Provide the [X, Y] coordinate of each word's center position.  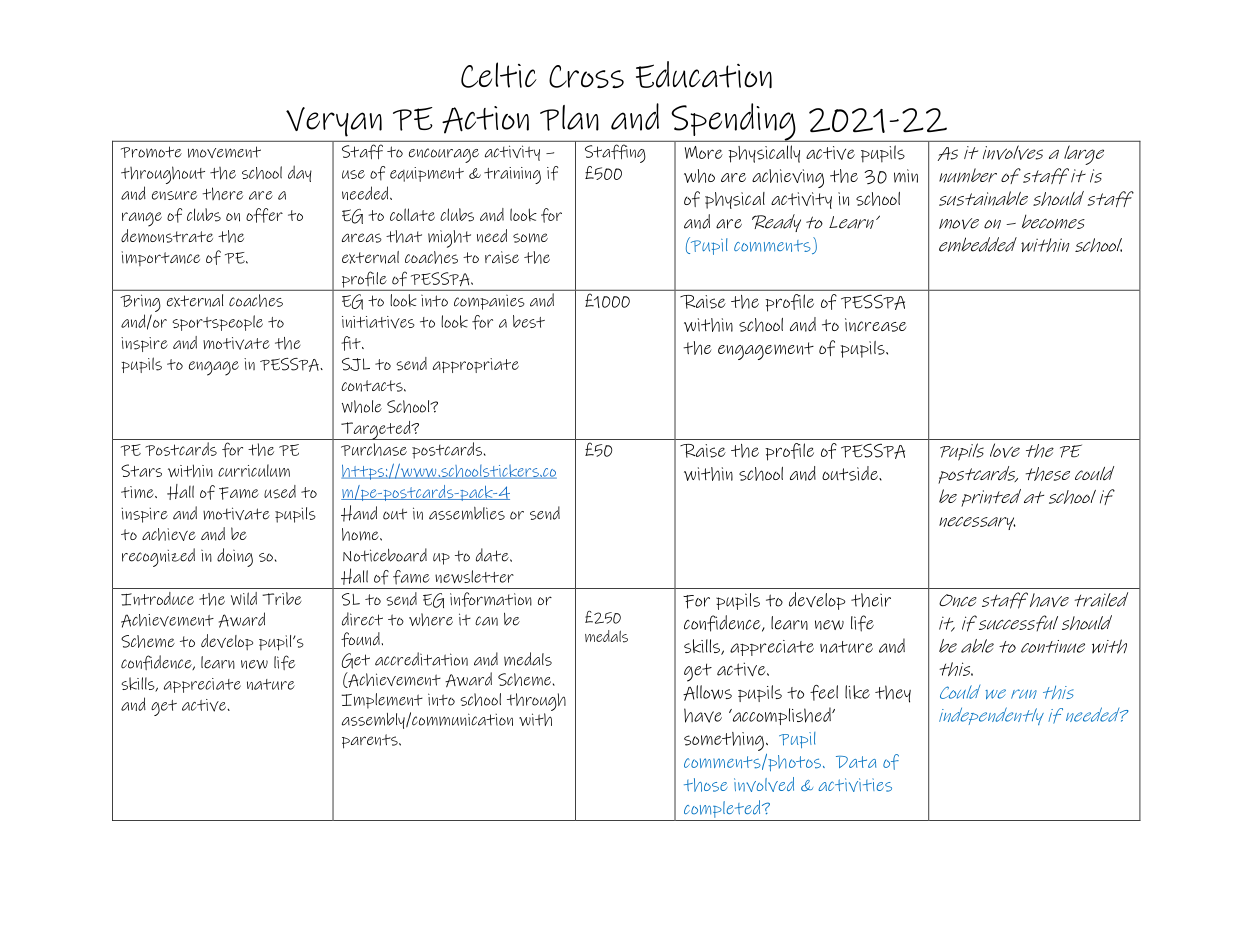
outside [851, 473]
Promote [151, 152]
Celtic [499, 75]
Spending [733, 123]
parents [371, 741]
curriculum [254, 470]
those [706, 785]
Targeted [376, 430]
